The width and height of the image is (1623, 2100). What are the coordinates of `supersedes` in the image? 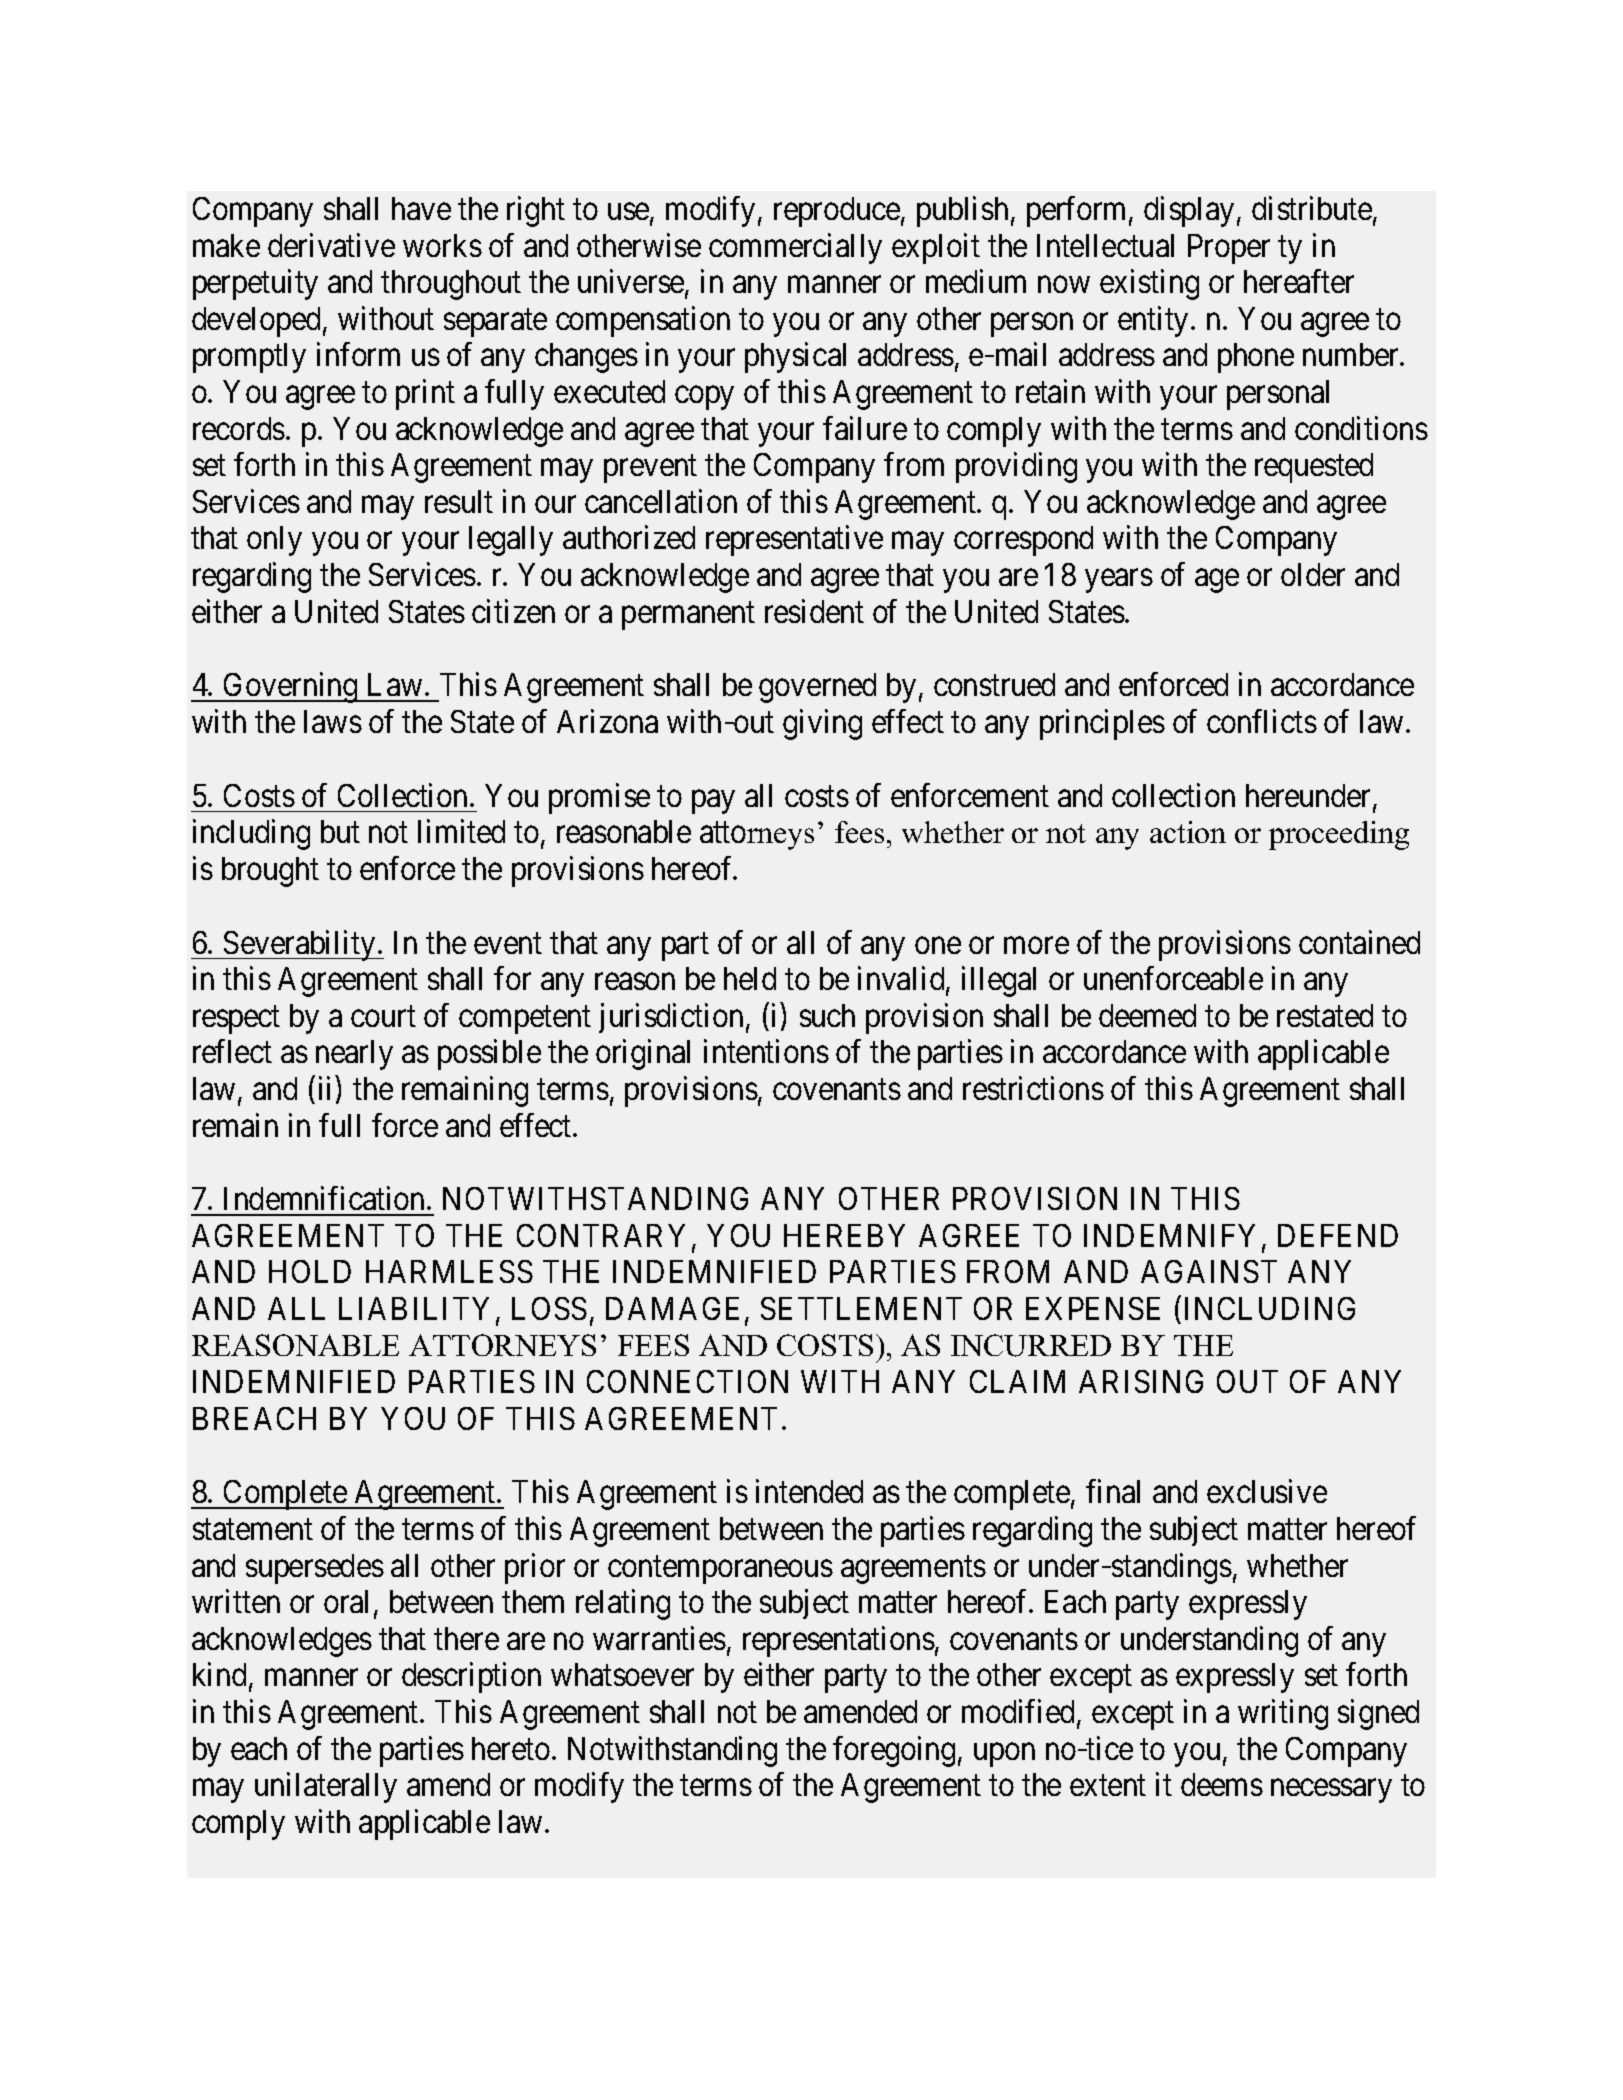 It's located at (315, 1569).
